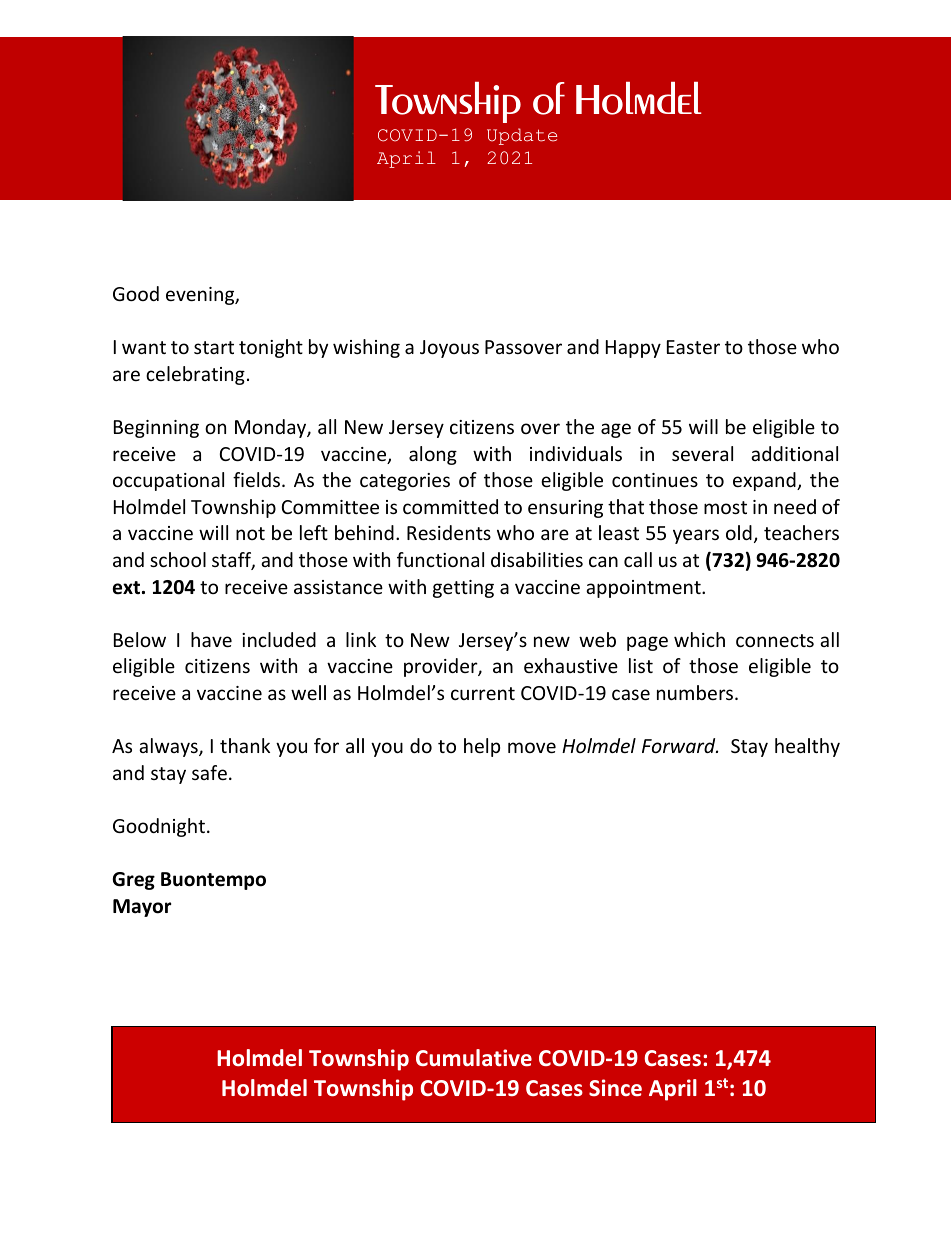 This screenshot has height=1233, width=952. I want to click on Mayor, so click(142, 908).
